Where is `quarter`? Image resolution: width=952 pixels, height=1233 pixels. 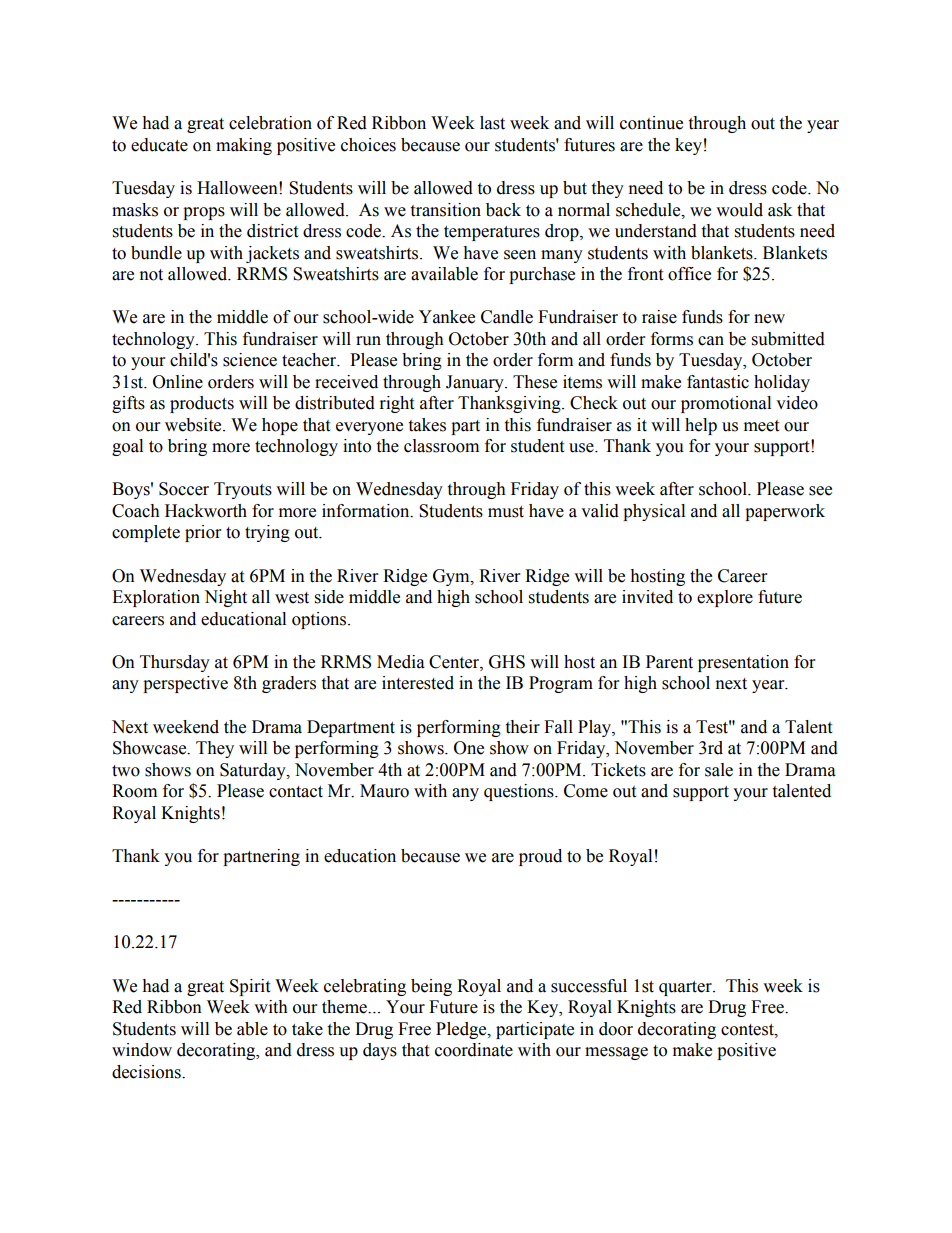
quarter is located at coordinates (686, 988).
